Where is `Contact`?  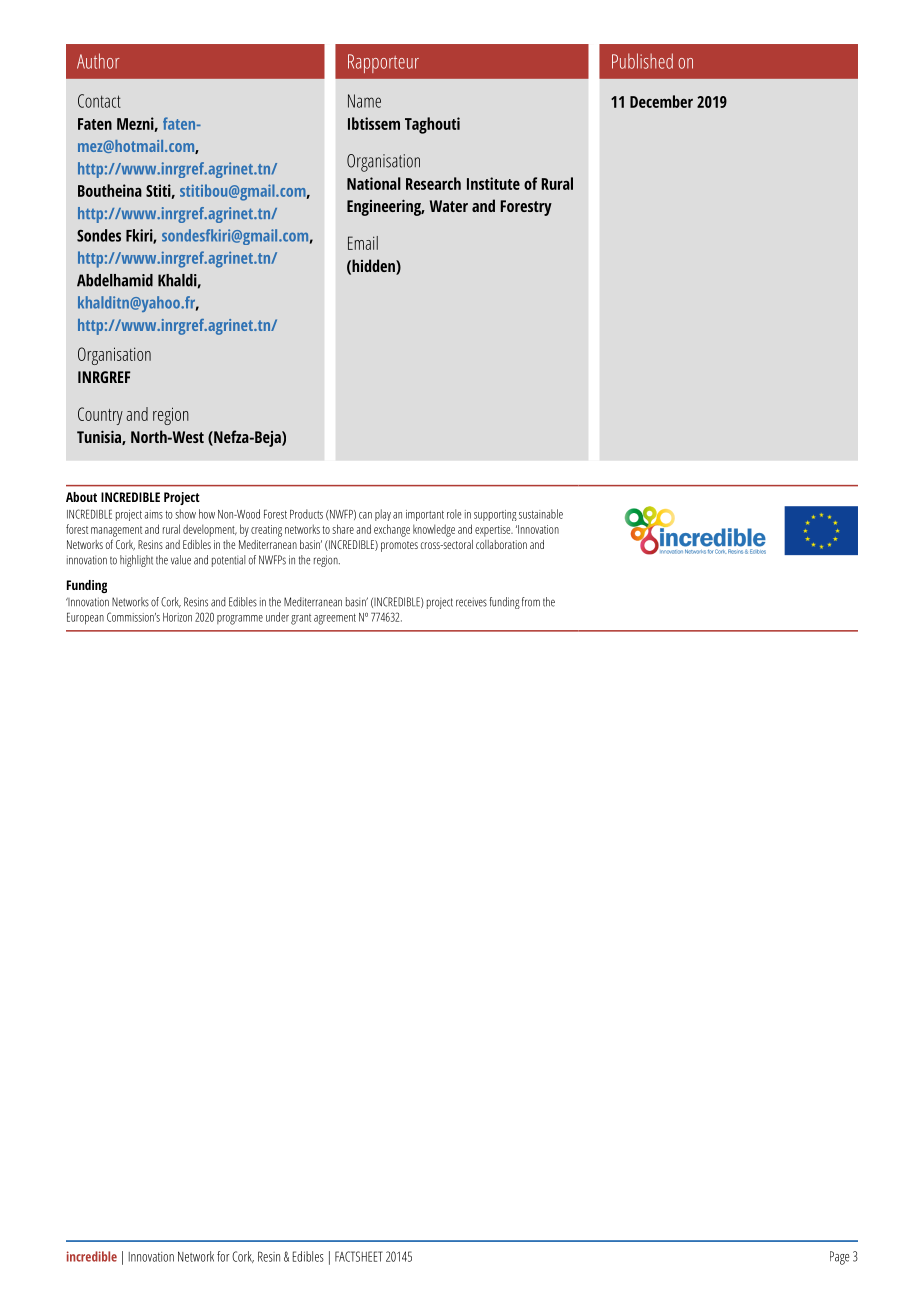 Contact is located at coordinates (99, 101).
